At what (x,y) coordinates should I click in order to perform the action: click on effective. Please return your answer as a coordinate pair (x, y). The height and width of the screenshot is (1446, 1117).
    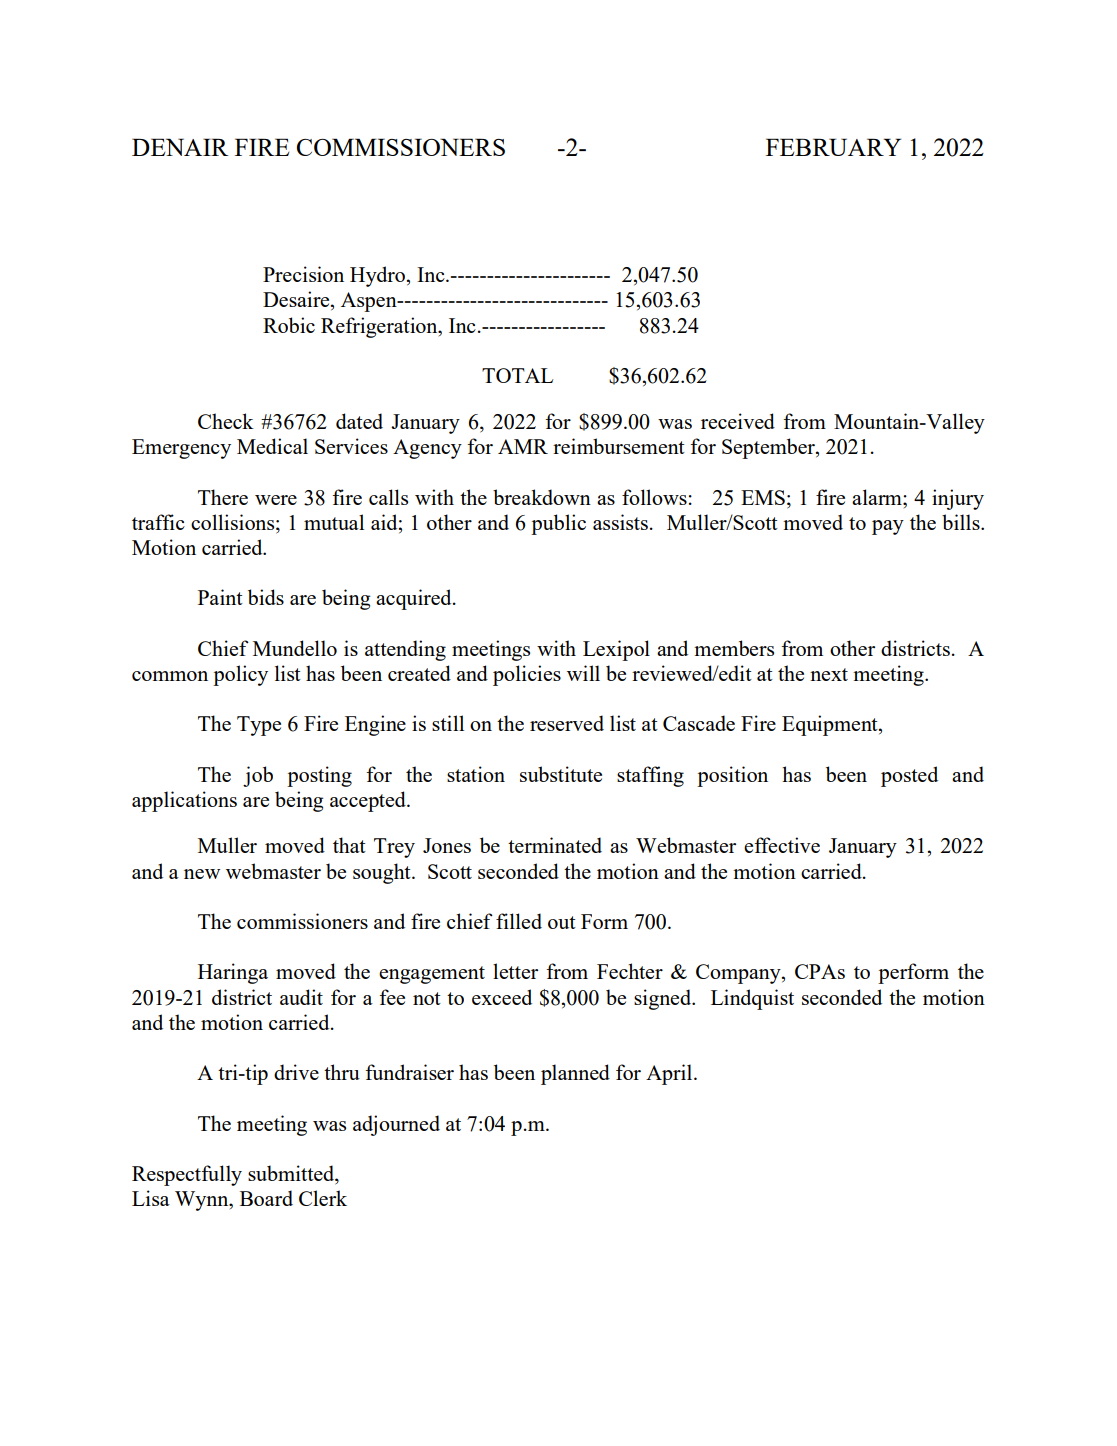
    Looking at the image, I should click on (782, 845).
